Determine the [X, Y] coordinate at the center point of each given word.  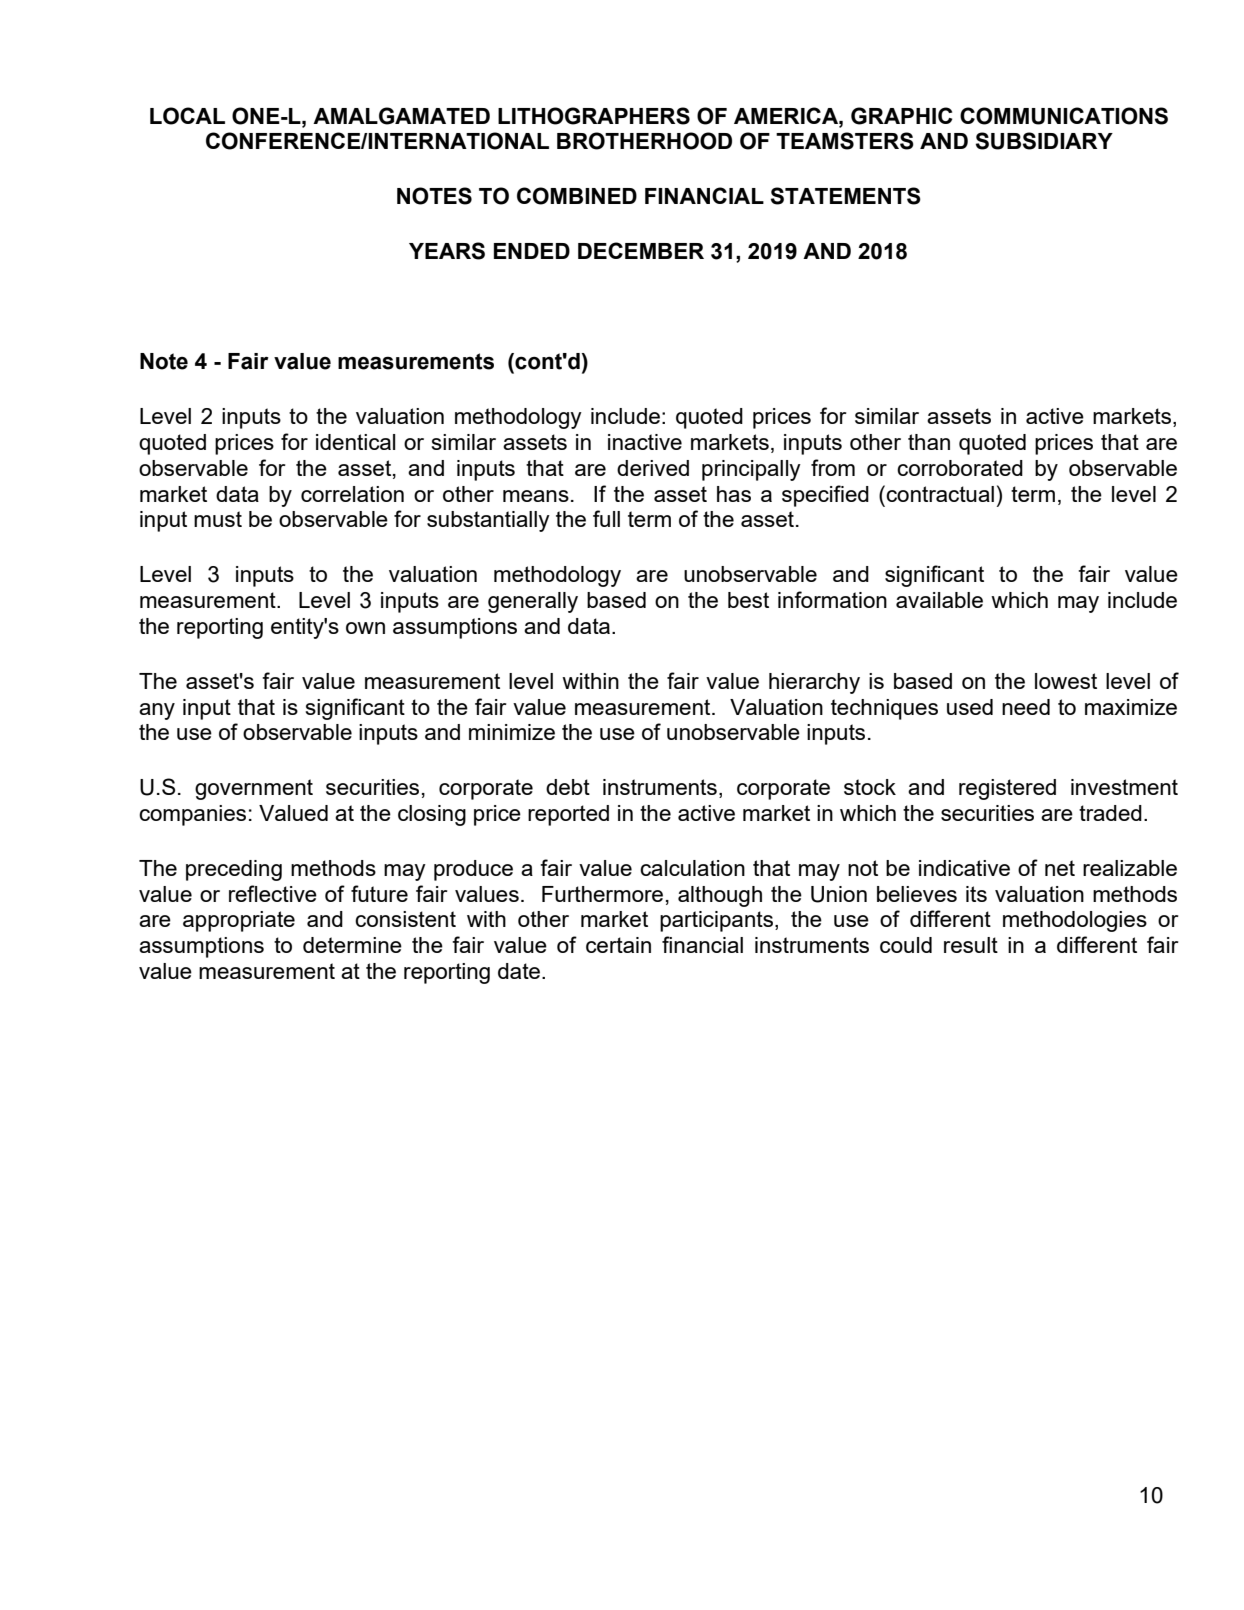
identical [355, 442]
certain [618, 945]
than [929, 442]
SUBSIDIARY [1044, 141]
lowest [1066, 681]
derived [653, 468]
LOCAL [187, 116]
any [157, 711]
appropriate [239, 921]
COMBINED [577, 196]
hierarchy [814, 683]
